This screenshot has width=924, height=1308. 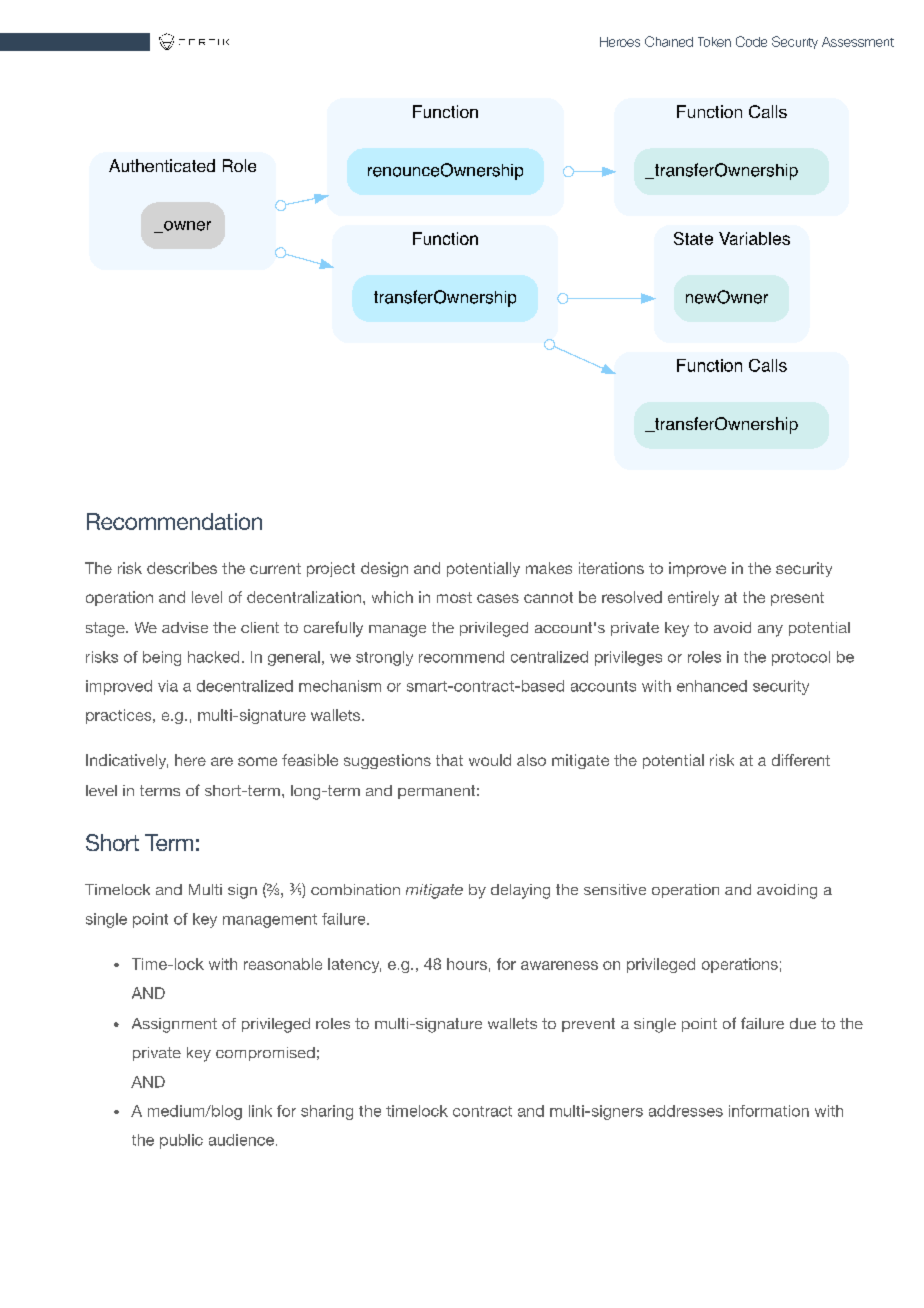 What do you see at coordinates (327, 1112) in the screenshot?
I see `sharing` at bounding box center [327, 1112].
